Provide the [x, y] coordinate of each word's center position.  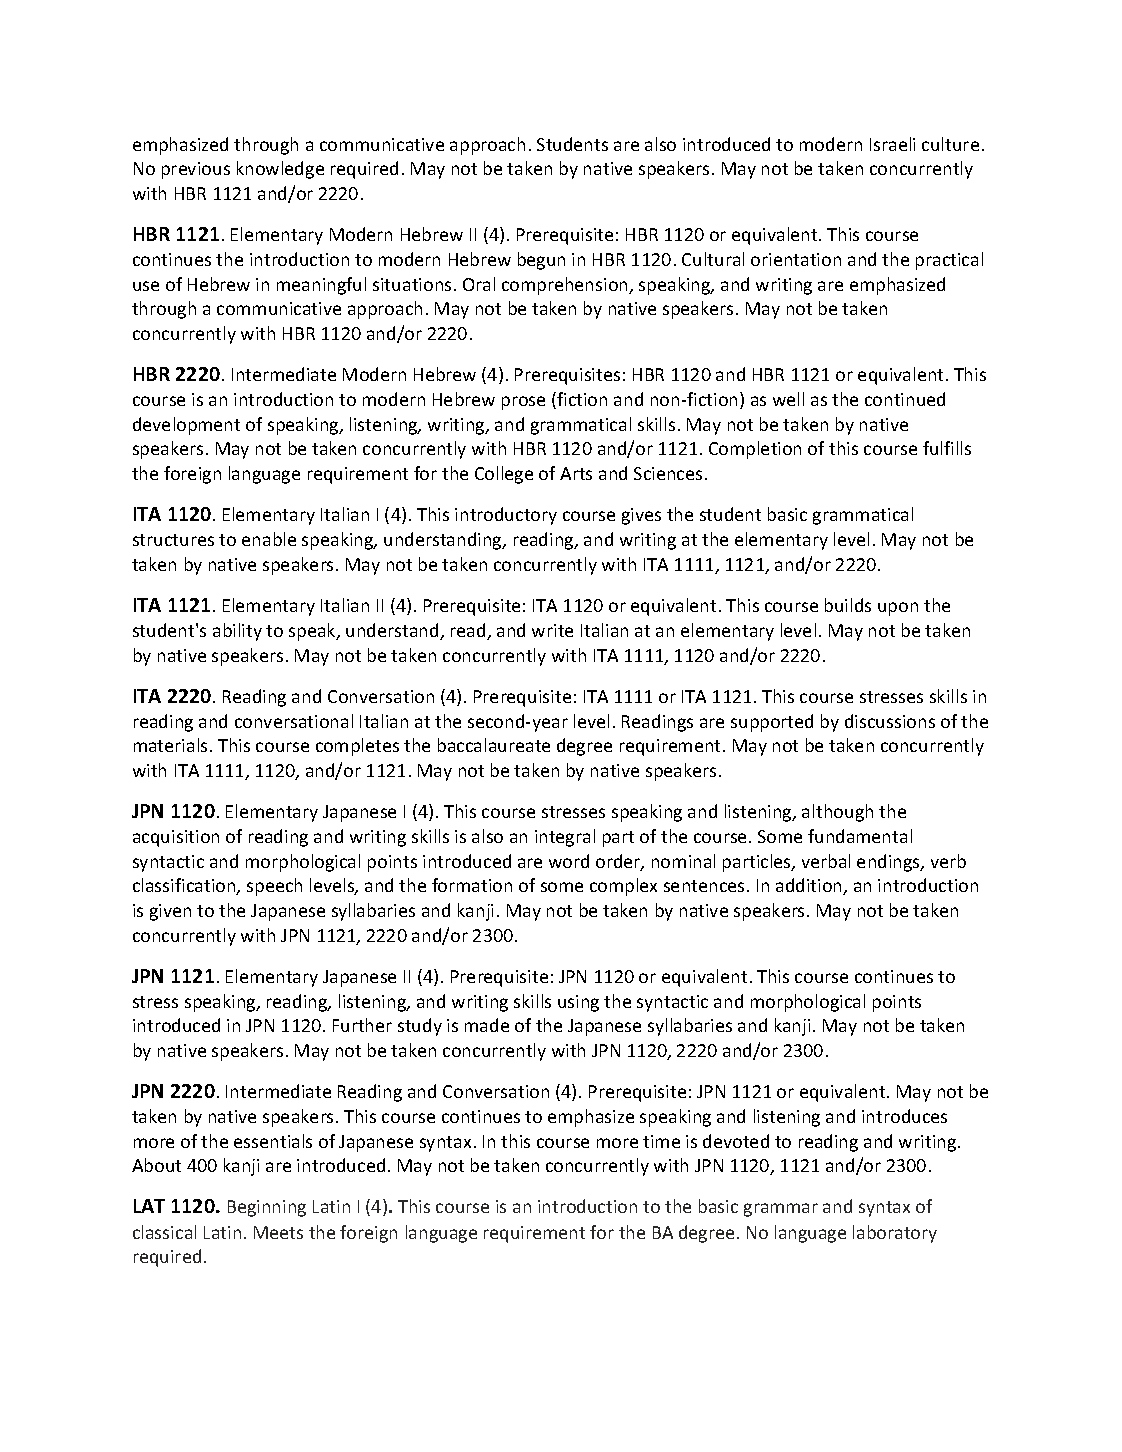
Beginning [267, 1208]
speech [274, 887]
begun [541, 261]
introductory [506, 516]
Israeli [892, 144]
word [569, 861]
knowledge [280, 170]
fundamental [860, 836]
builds [848, 605]
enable [269, 539]
